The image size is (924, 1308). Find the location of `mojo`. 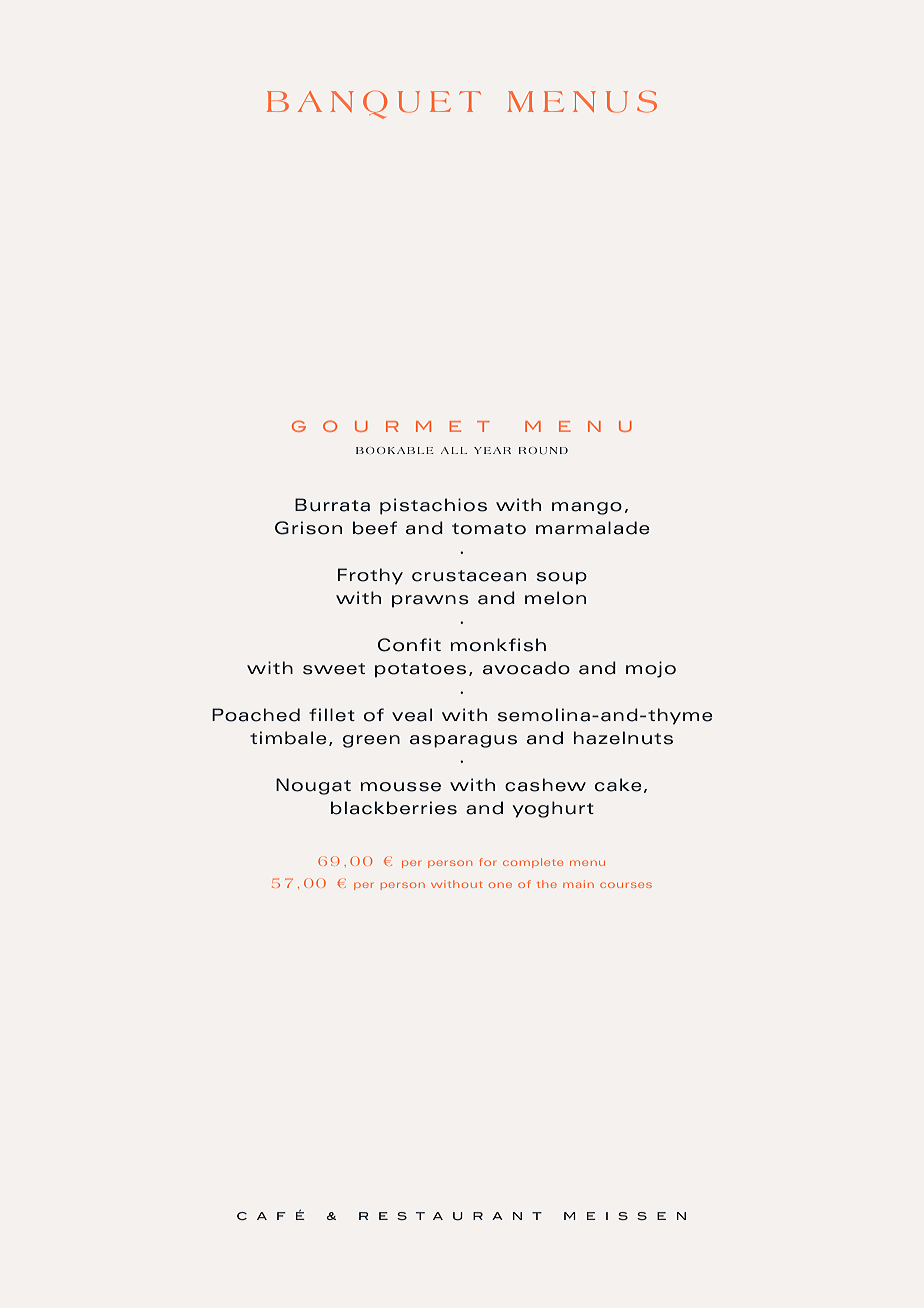

mojo is located at coordinates (651, 669).
